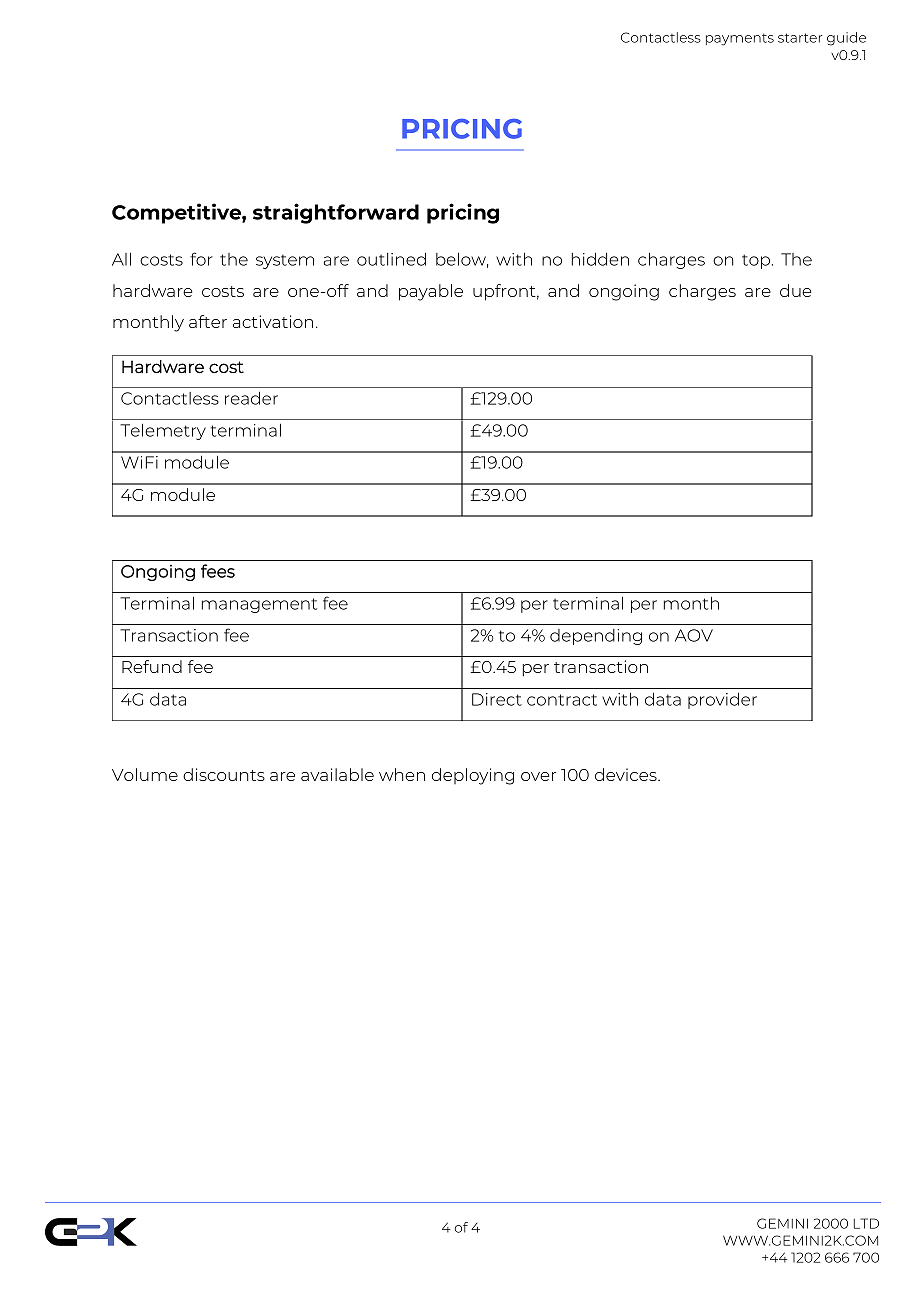  I want to click on due, so click(795, 290).
